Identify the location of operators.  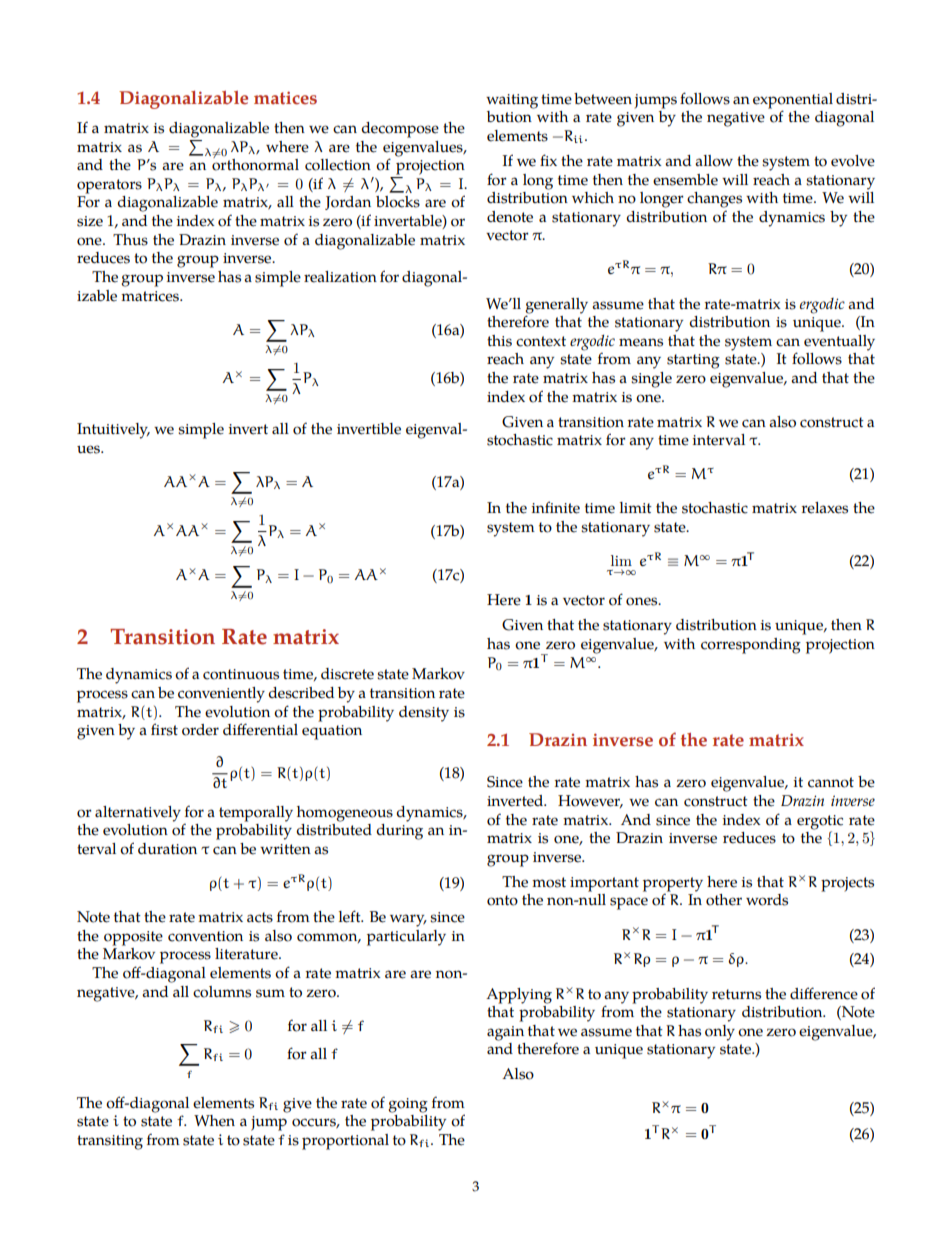
(109, 186).
